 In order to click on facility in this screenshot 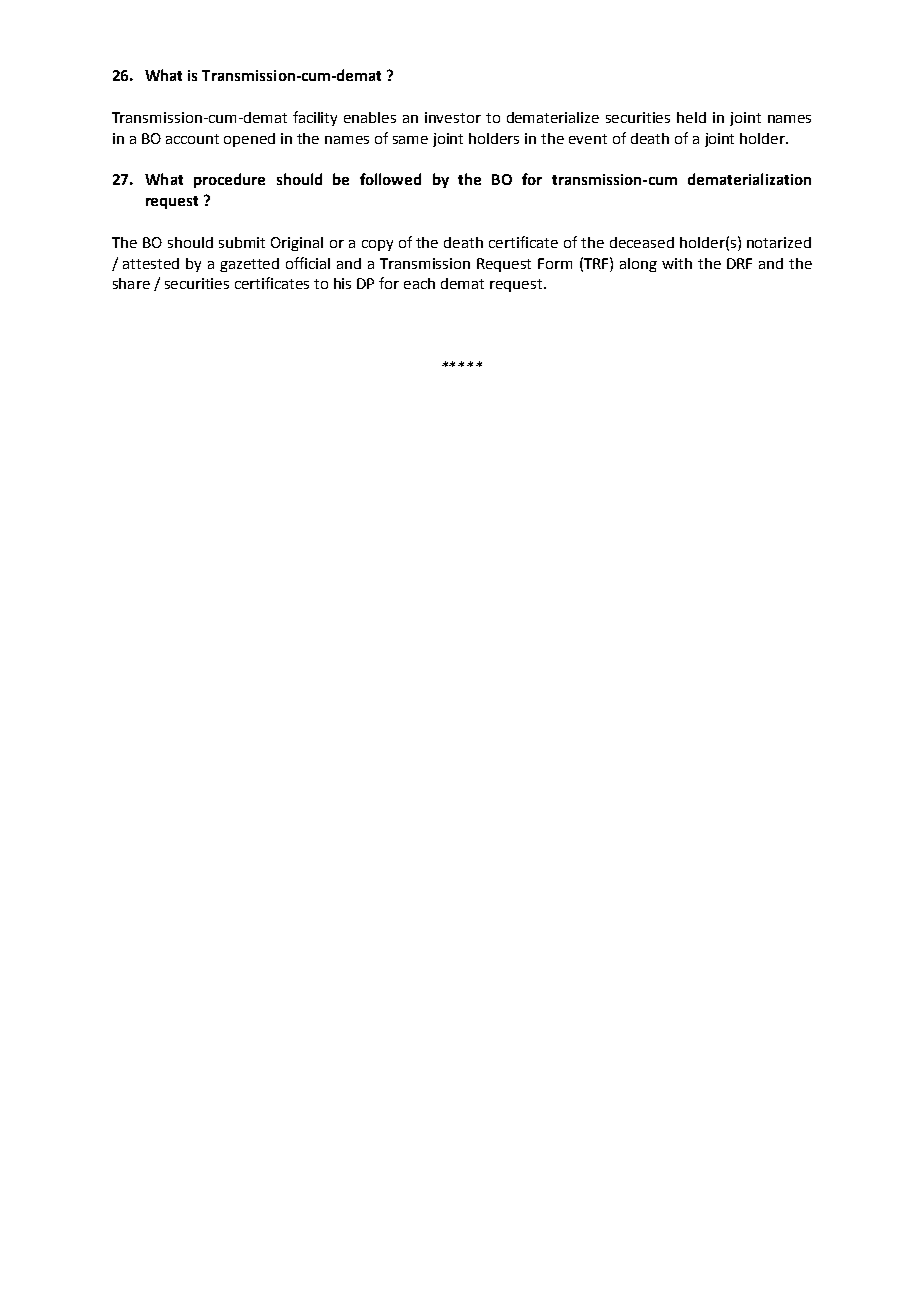, I will do `click(315, 118)`.
